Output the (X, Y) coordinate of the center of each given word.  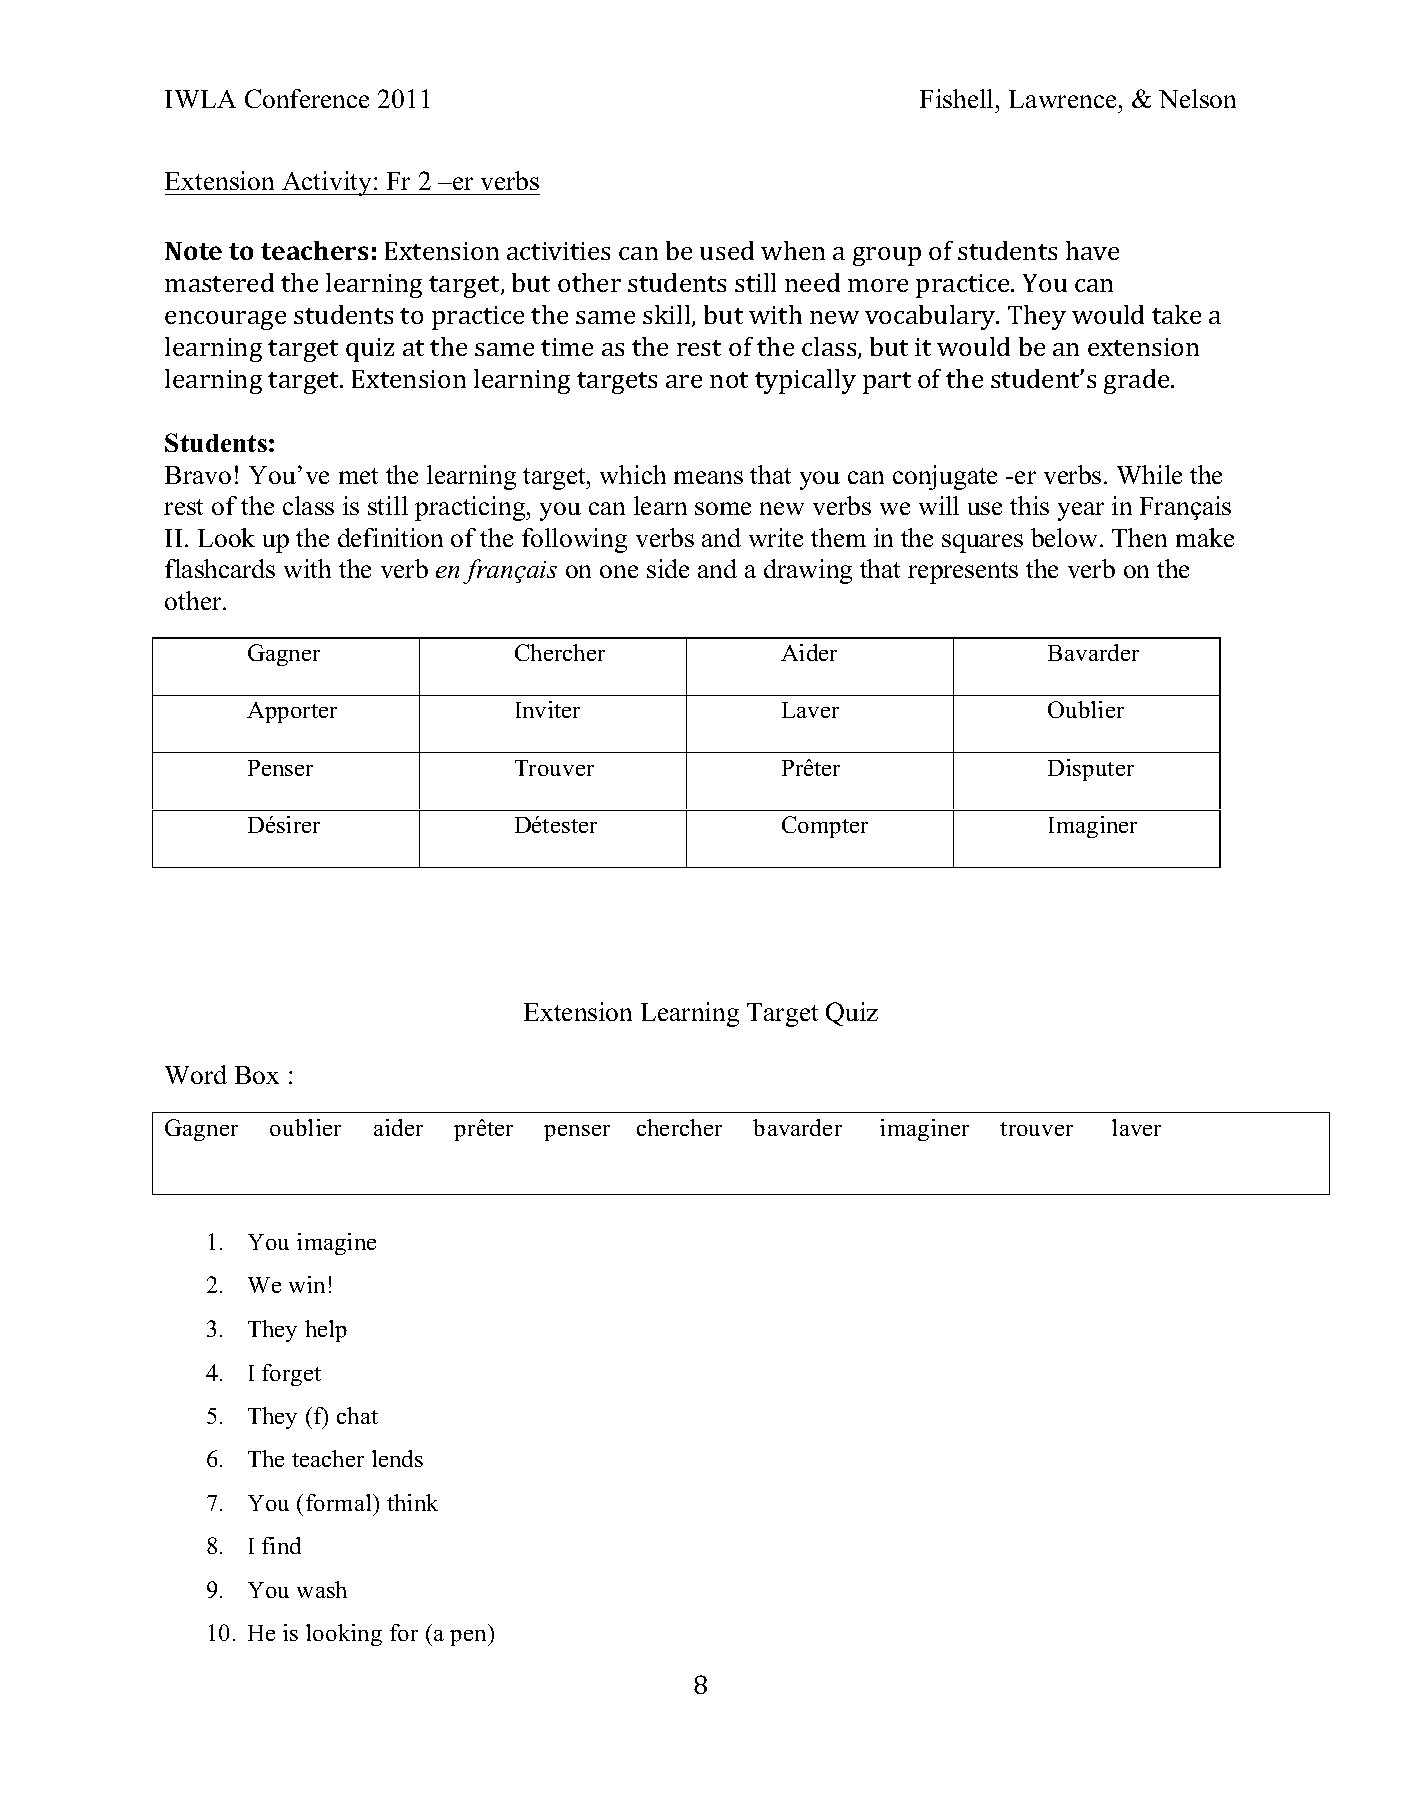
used (727, 250)
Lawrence (1062, 99)
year (1081, 511)
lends (397, 1458)
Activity (327, 183)
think (412, 1502)
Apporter (292, 712)
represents (963, 573)
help (326, 1331)
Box (257, 1075)
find (281, 1545)
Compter (825, 827)
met (358, 476)
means (708, 477)
